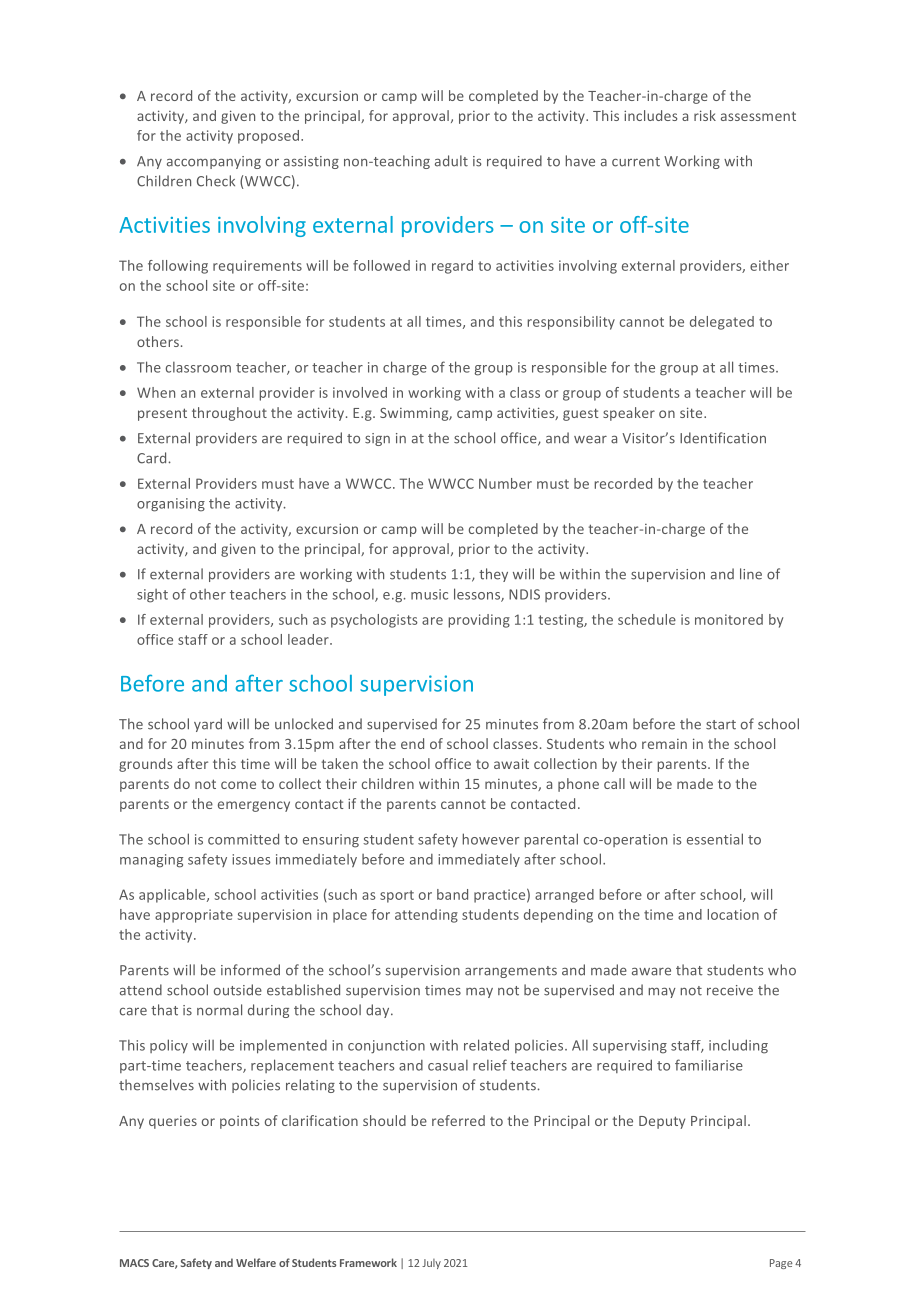  What do you see at coordinates (781, 1264) in the screenshot?
I see `Page` at bounding box center [781, 1264].
